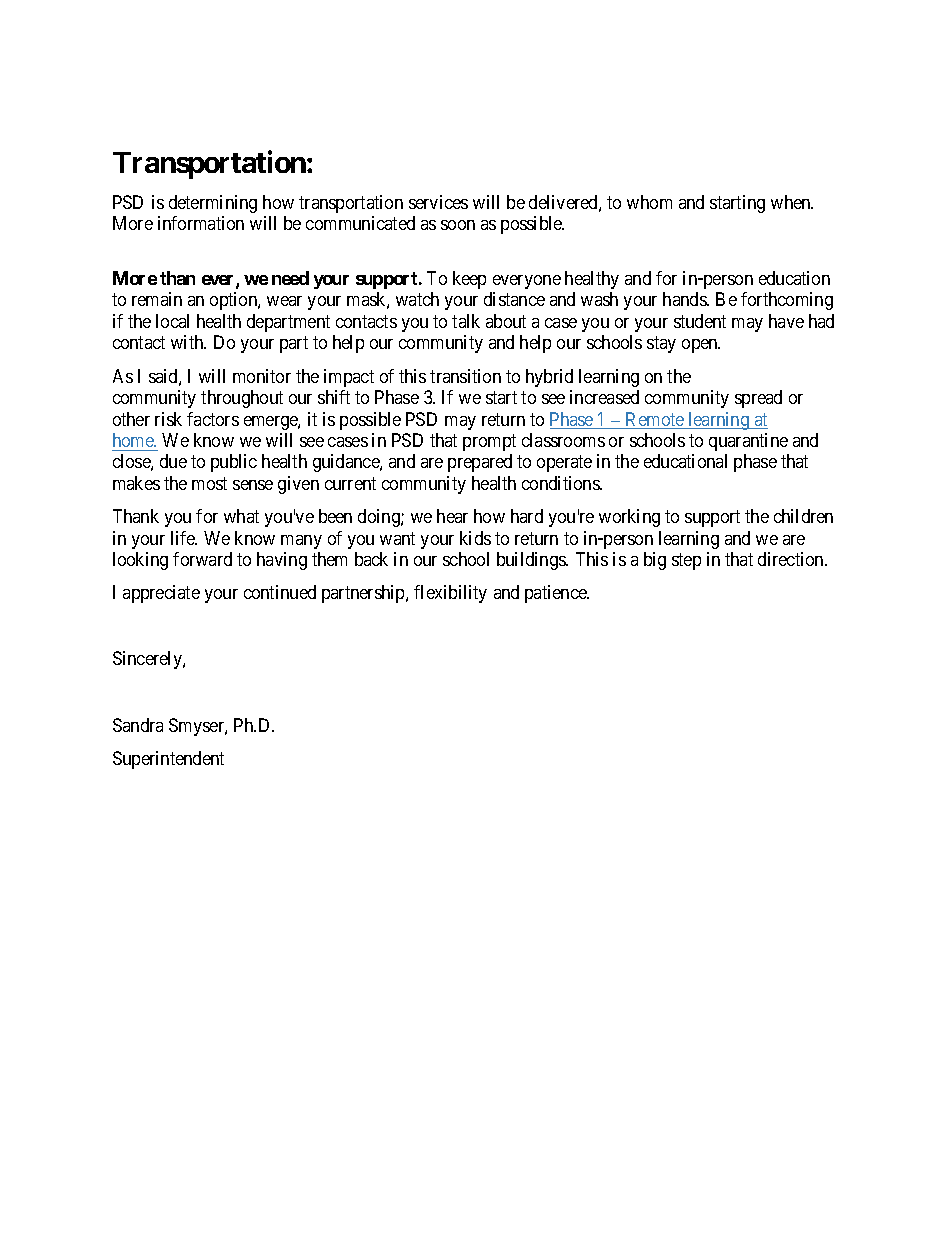 The width and height of the screenshot is (952, 1233). What do you see at coordinates (168, 760) in the screenshot?
I see `Superintendent` at bounding box center [168, 760].
